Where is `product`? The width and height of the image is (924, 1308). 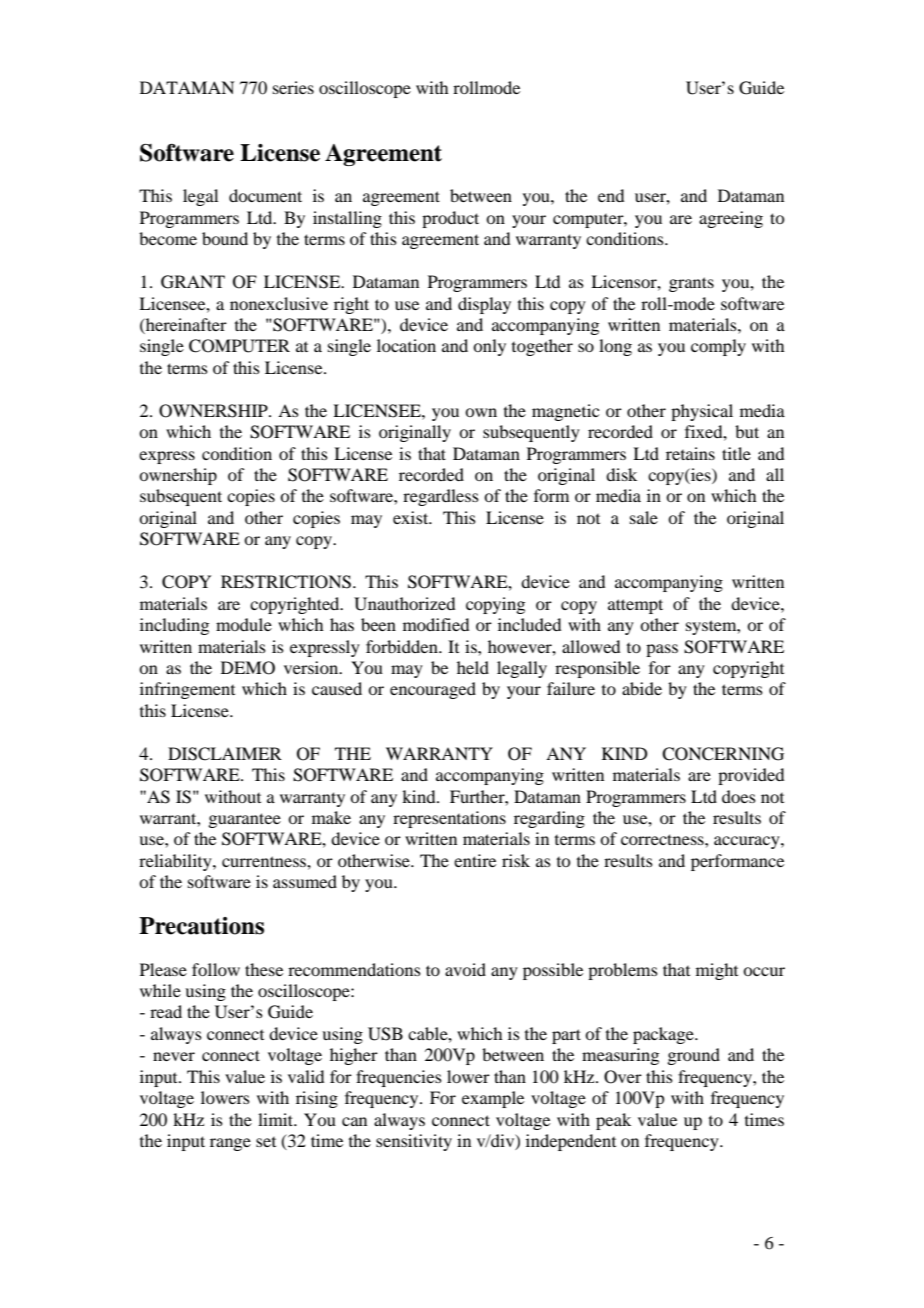 product is located at coordinates (450, 219).
